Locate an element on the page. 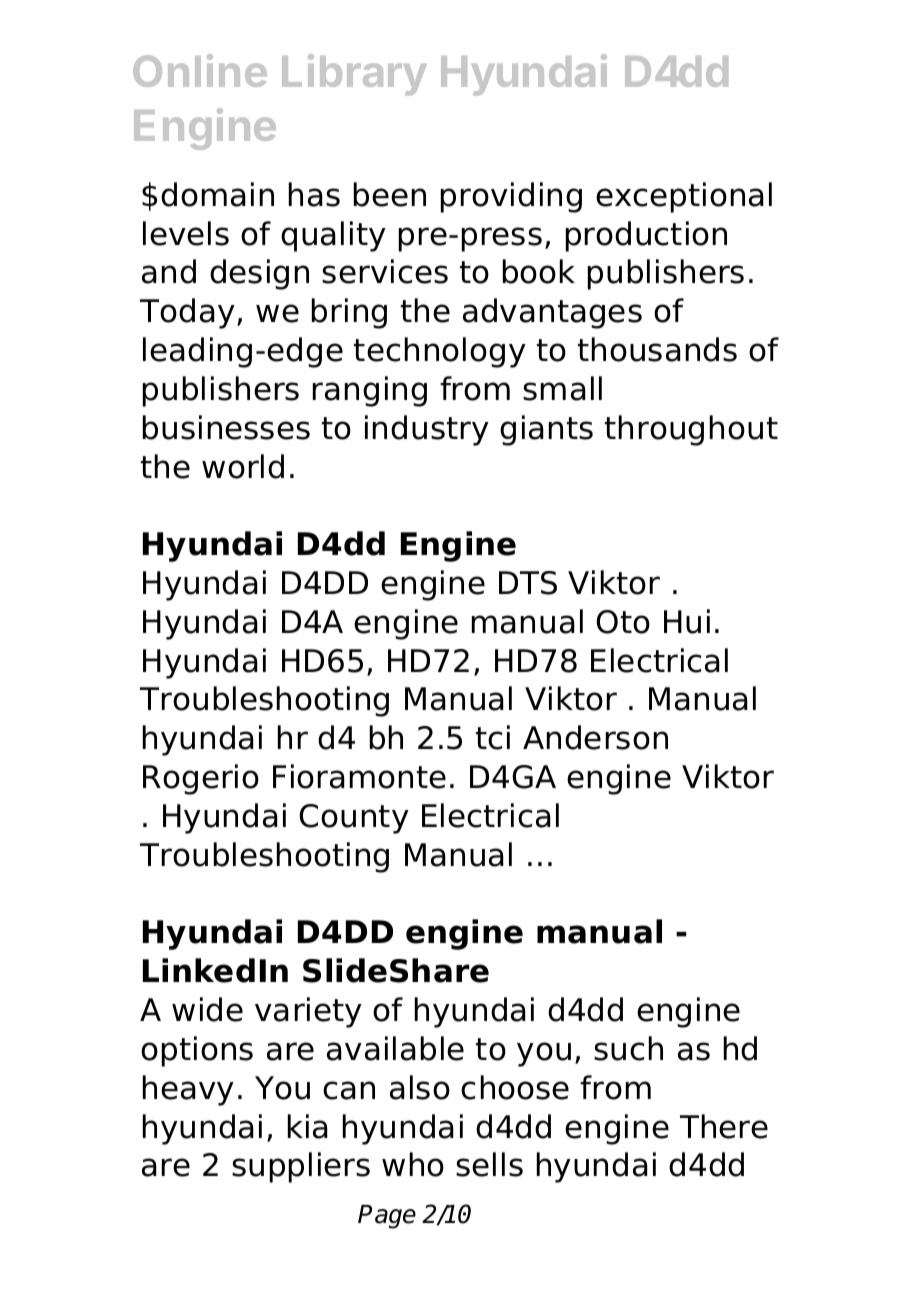 Image resolution: width=924 pixels, height=1303 pixels. There is located at coordinates (724, 1126).
